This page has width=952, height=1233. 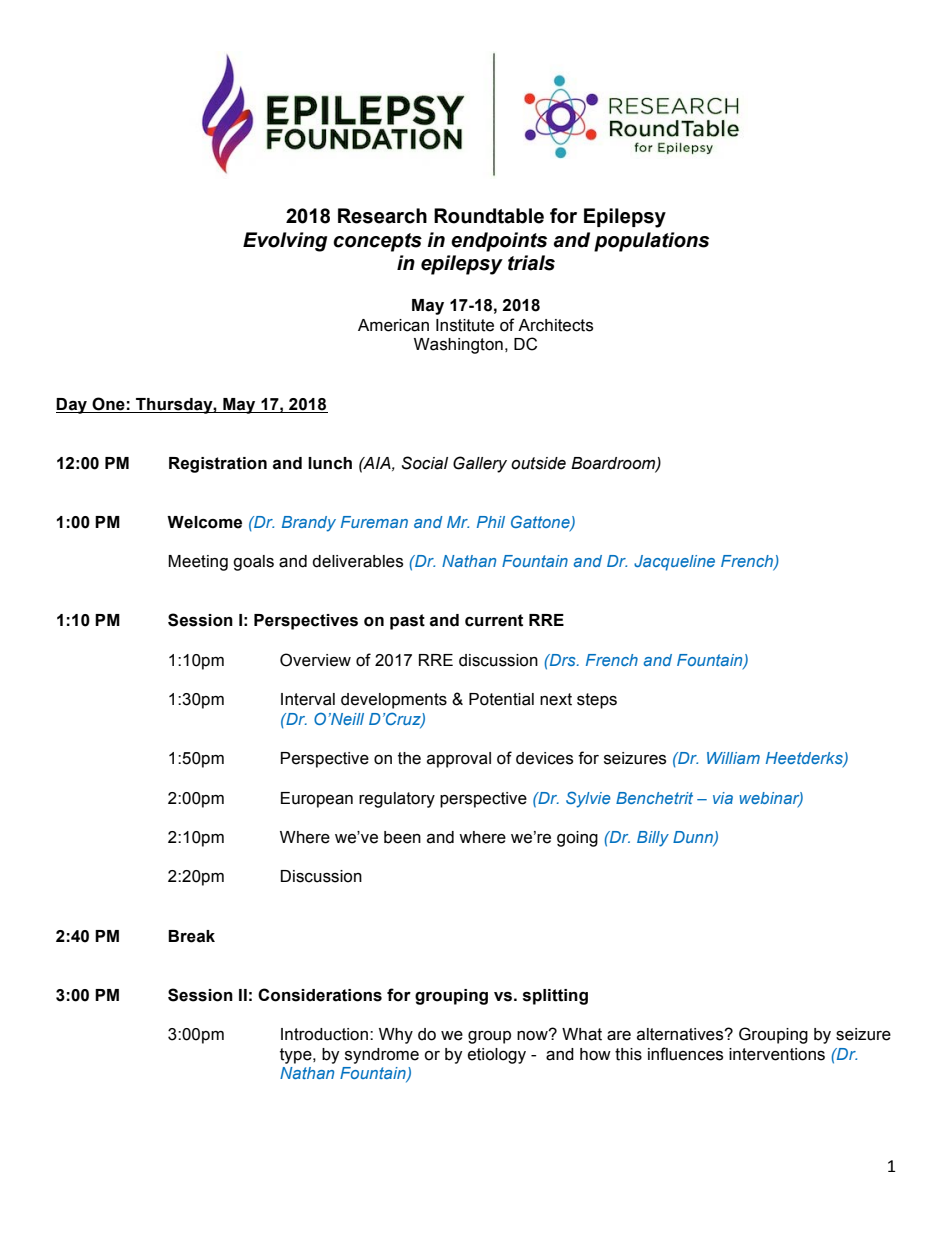 I want to click on Welcome, so click(x=204, y=522).
